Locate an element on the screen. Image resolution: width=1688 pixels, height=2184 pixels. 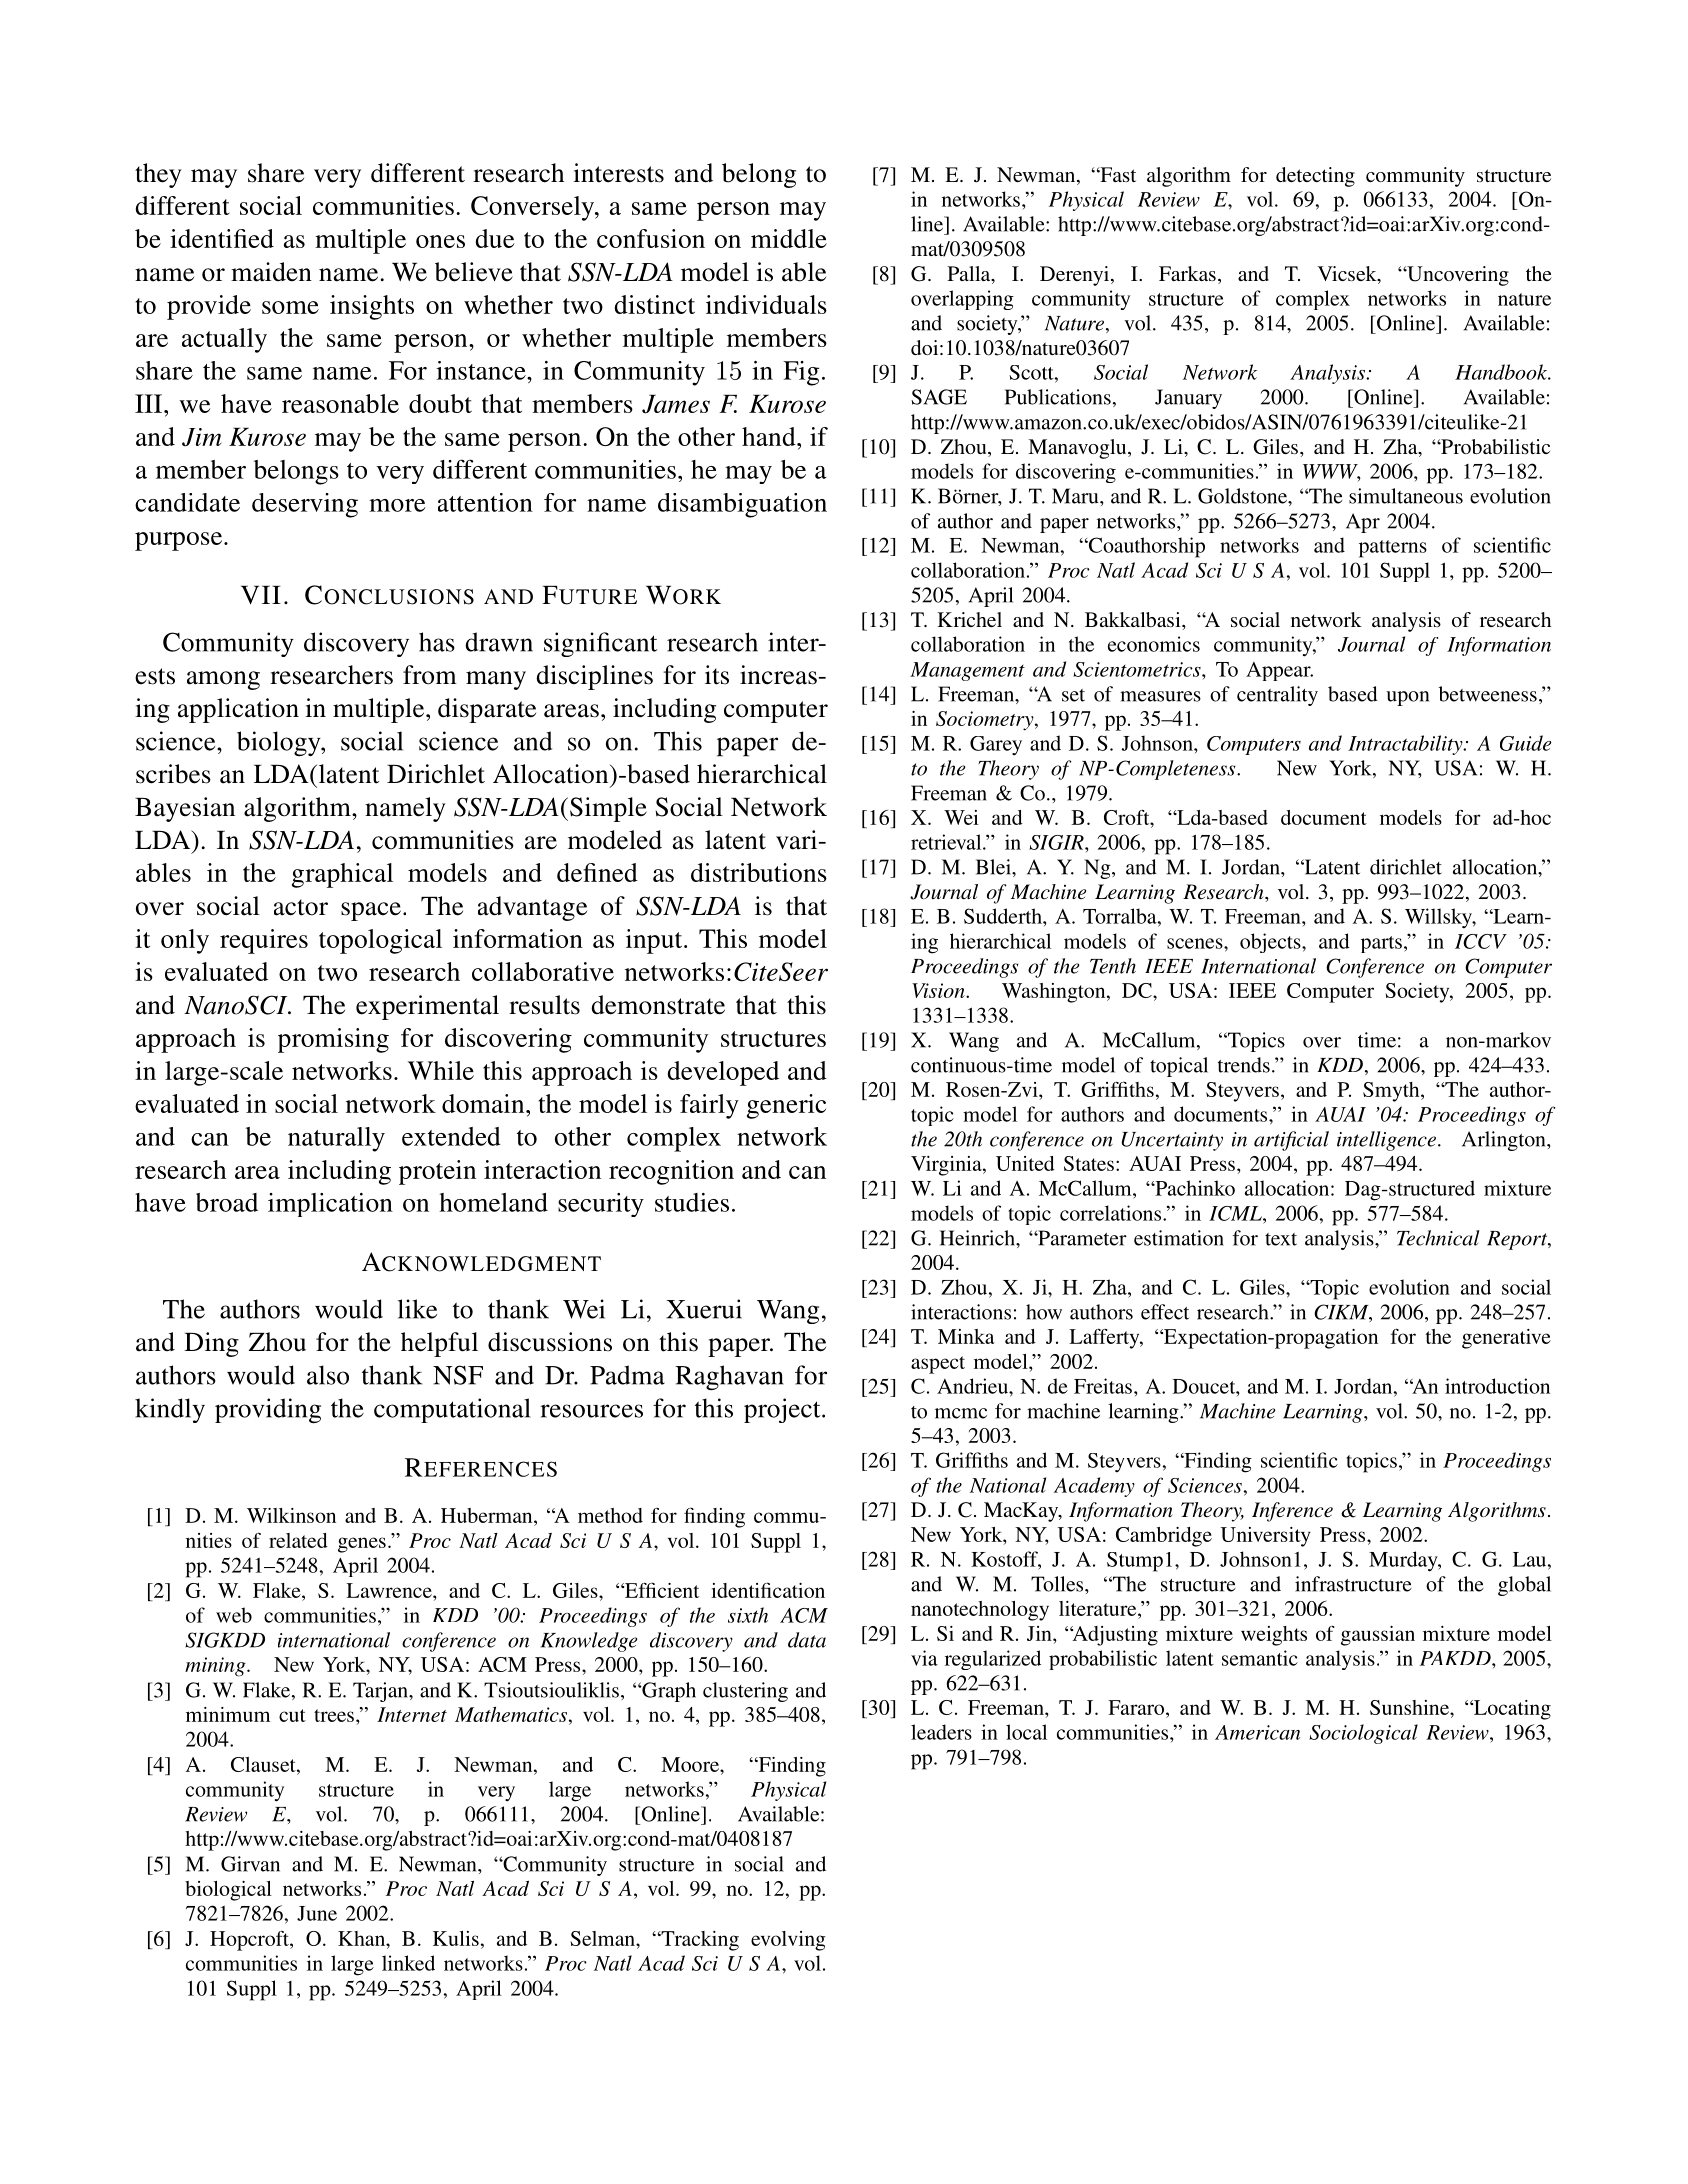
middle is located at coordinates (789, 238).
